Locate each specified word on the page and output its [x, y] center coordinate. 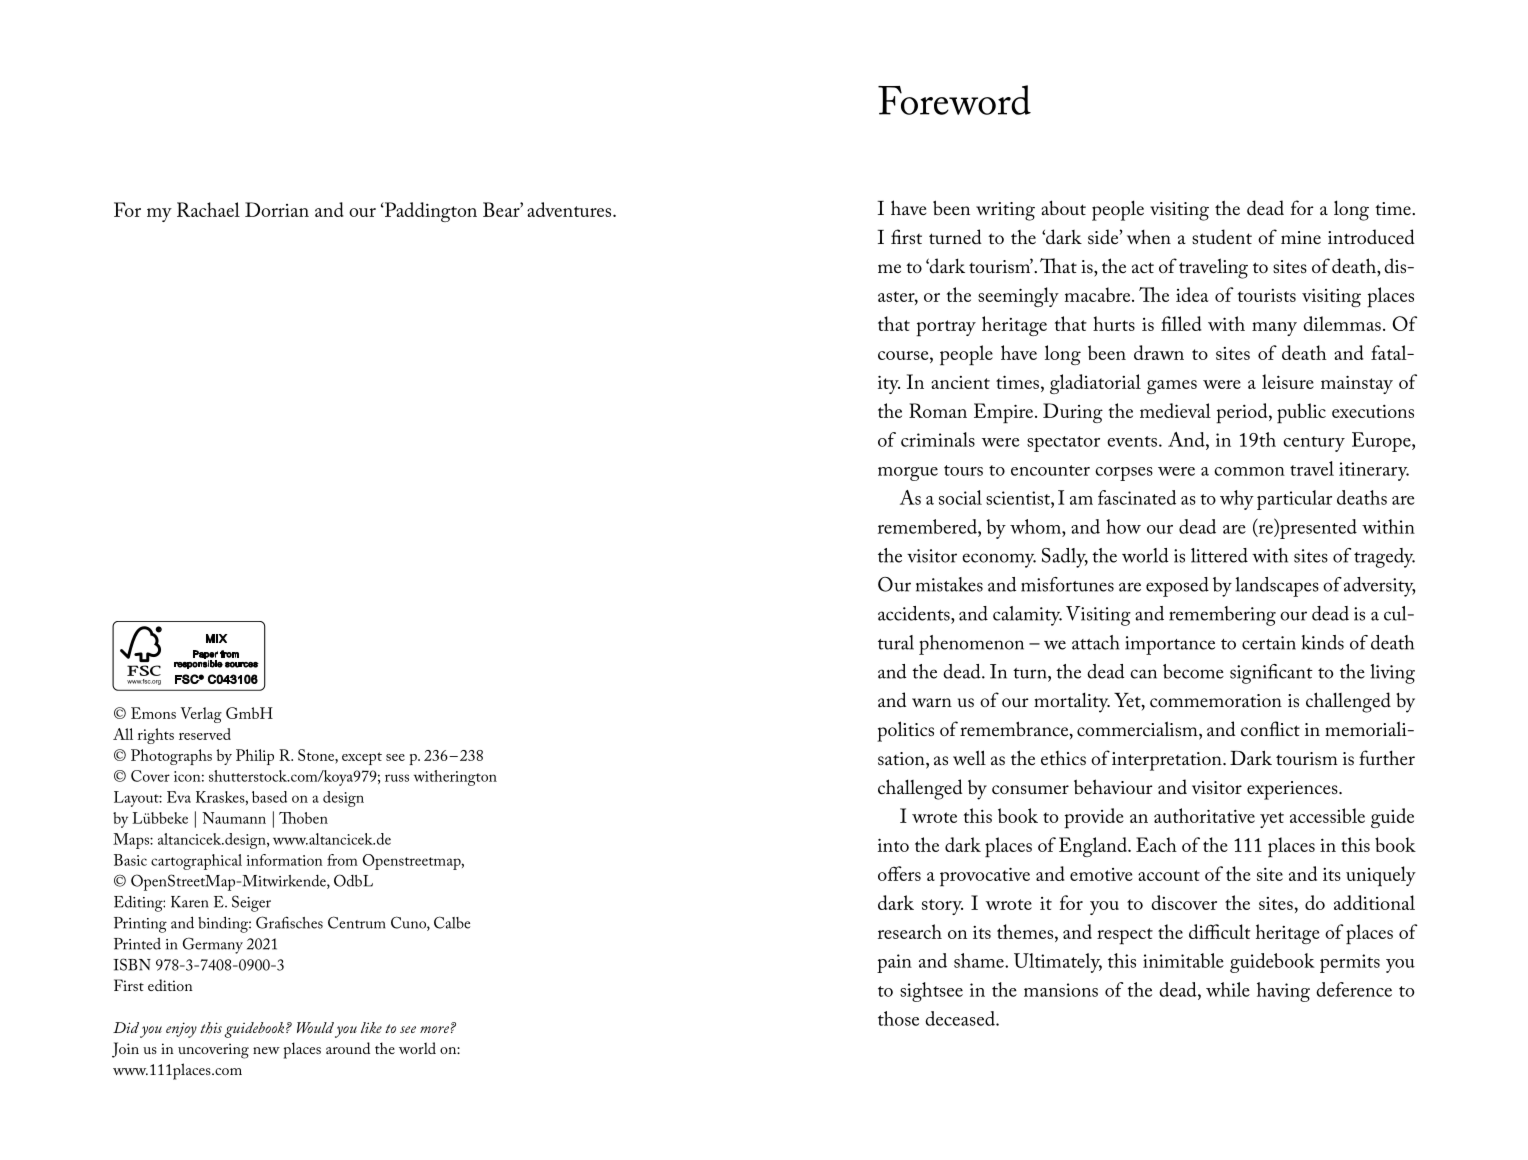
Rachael [208, 209]
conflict [1270, 728]
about [1063, 207]
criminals [938, 439]
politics [905, 731]
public [1301, 413]
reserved [205, 734]
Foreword [954, 100]
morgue [908, 474]
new [266, 1050]
